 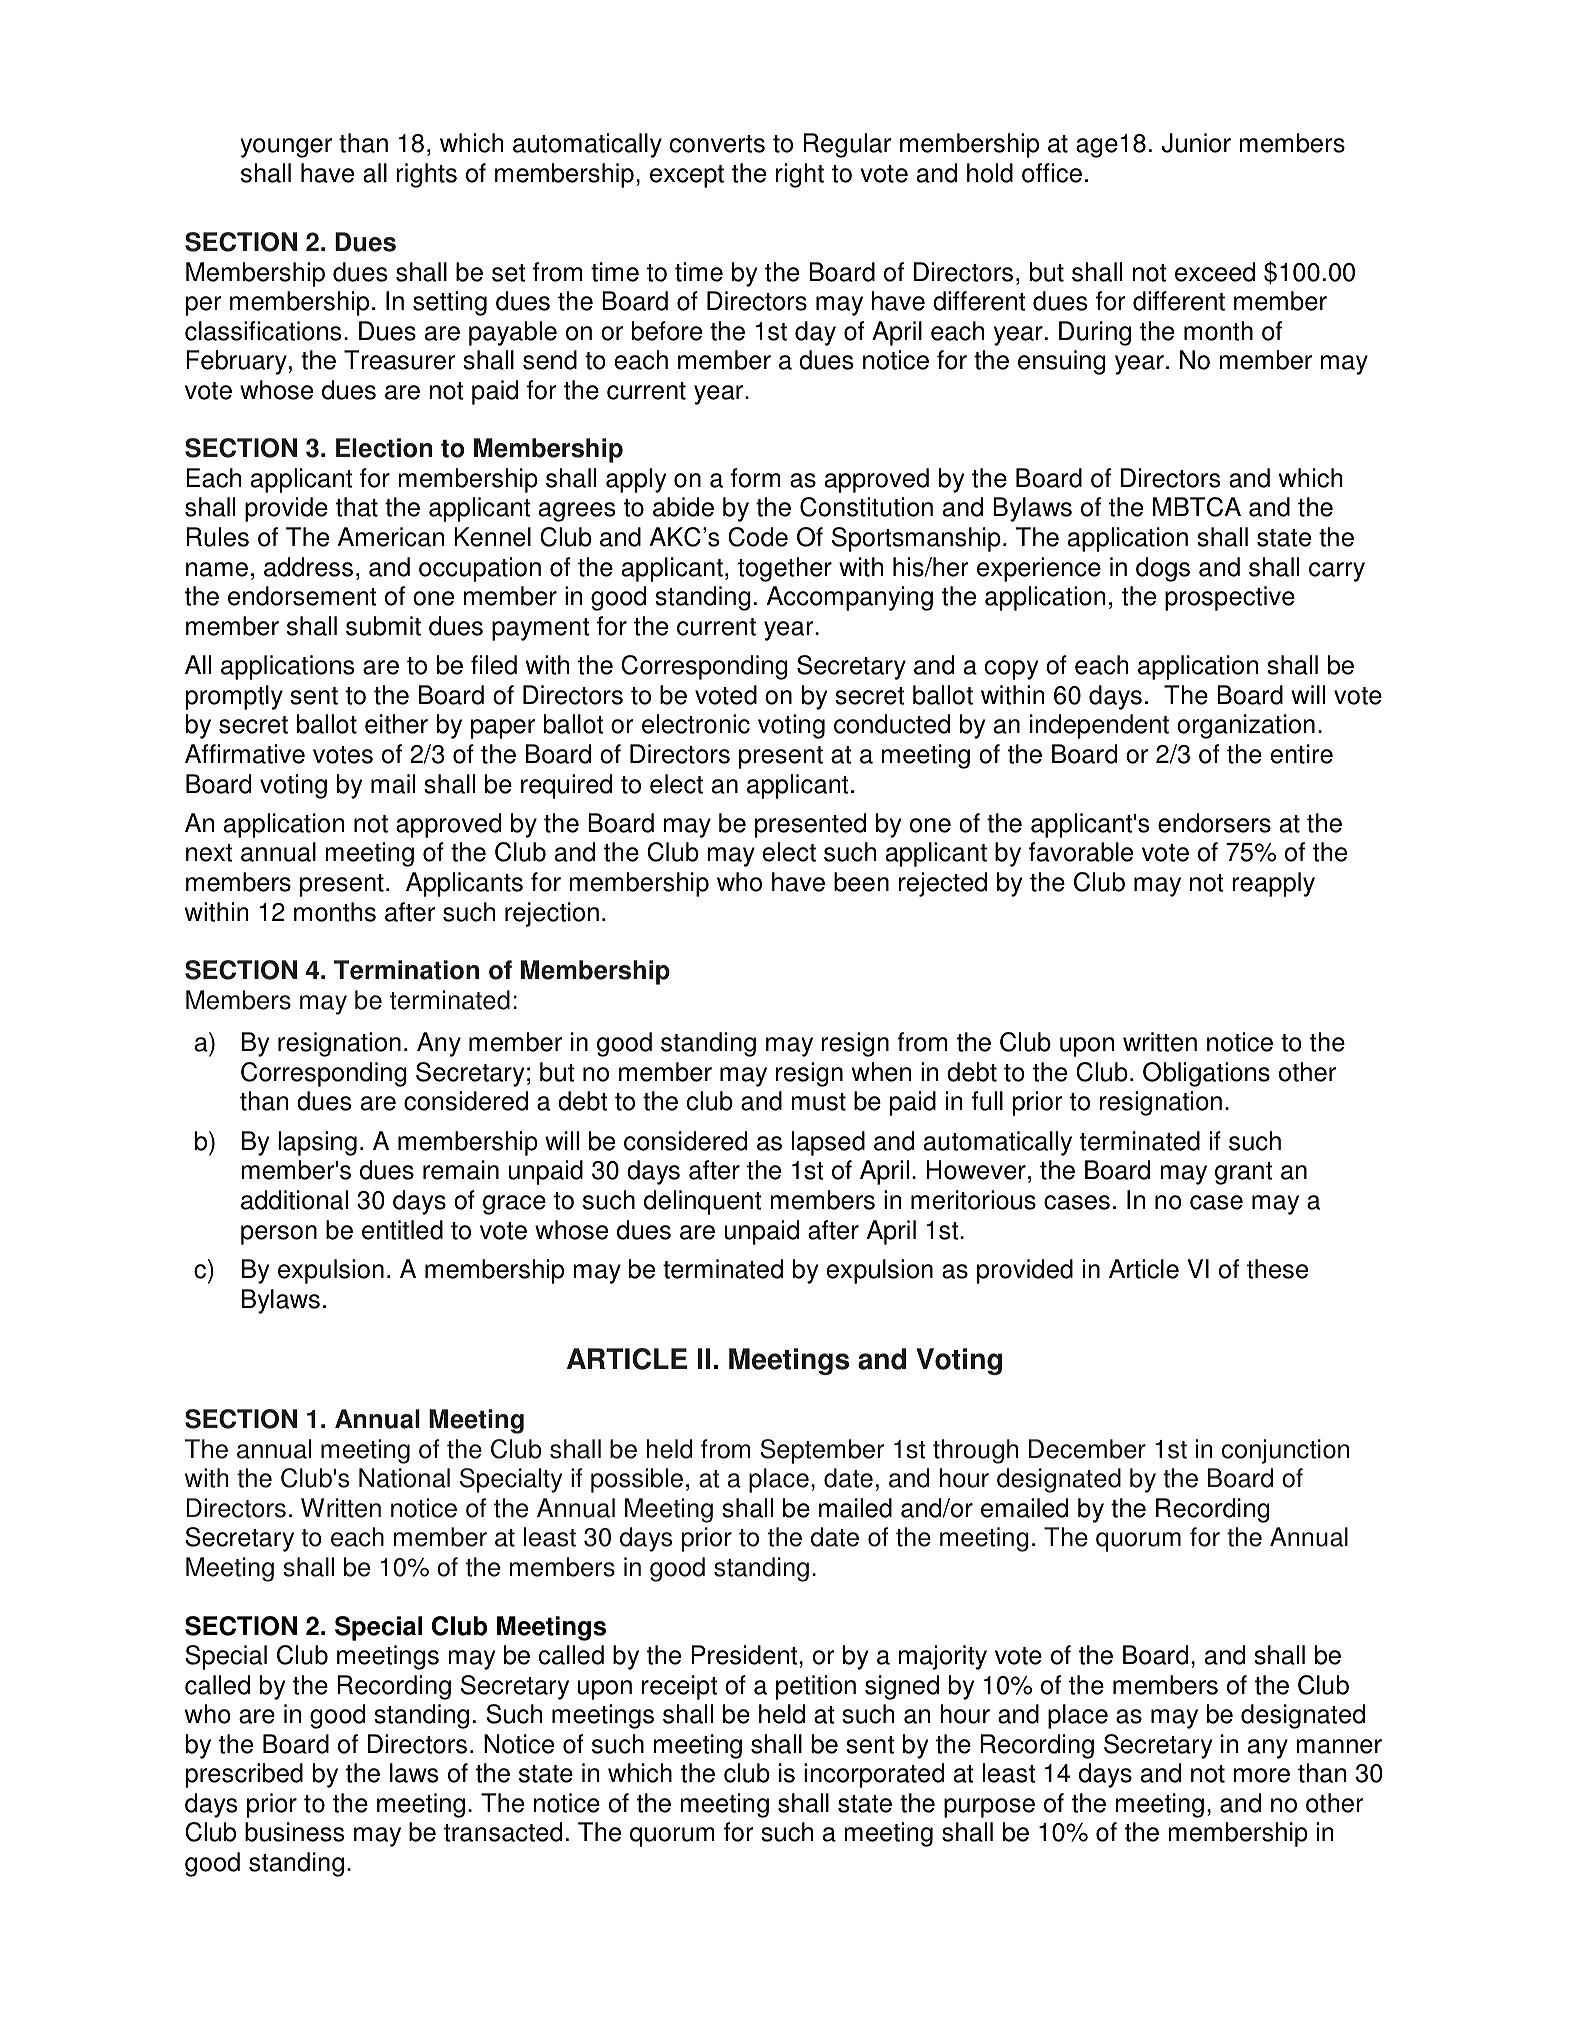 What do you see at coordinates (717, 144) in the image?
I see `converts` at bounding box center [717, 144].
